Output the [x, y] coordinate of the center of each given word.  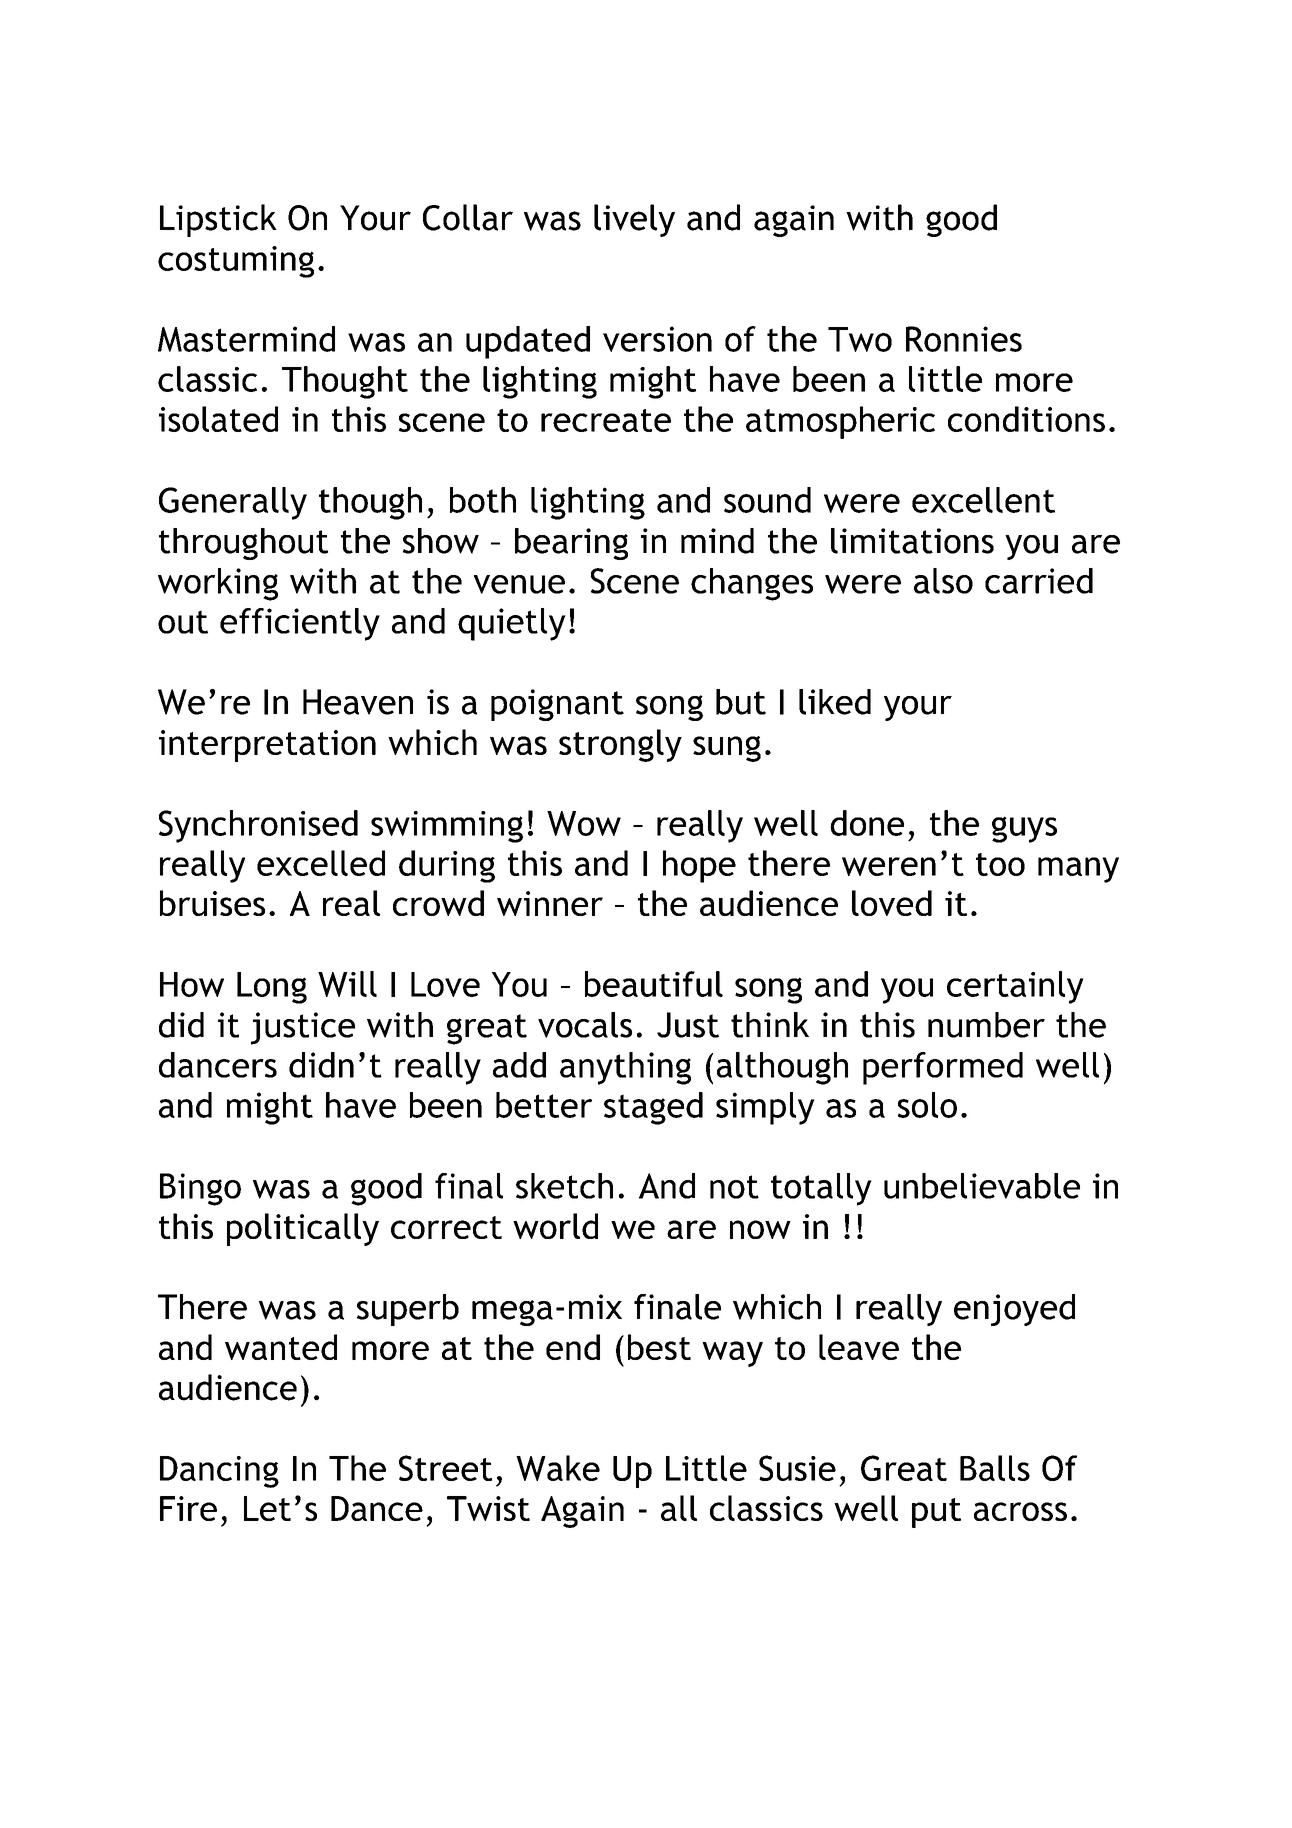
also [943, 581]
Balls [995, 1468]
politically [303, 1229]
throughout [243, 544]
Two [860, 339]
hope [699, 866]
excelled [321, 863]
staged [653, 1108]
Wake [558, 1468]
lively [634, 220]
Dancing [219, 1472]
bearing [571, 544]
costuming [236, 262]
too [1000, 864]
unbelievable [982, 1186]
